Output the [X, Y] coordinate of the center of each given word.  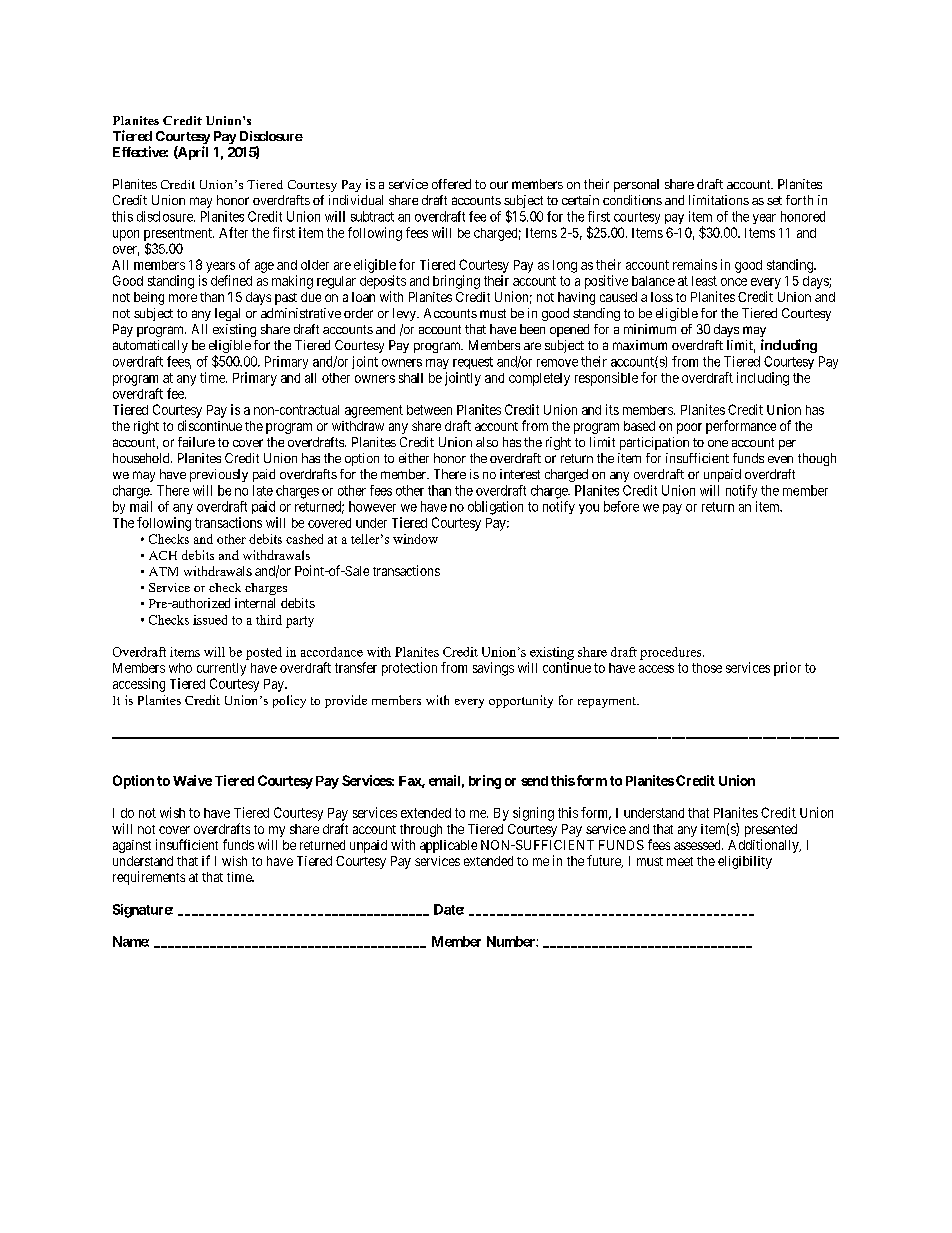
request [473, 363]
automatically [150, 346]
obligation [495, 508]
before [621, 506]
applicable [448, 846]
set [774, 200]
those [707, 668]
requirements [149, 878]
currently [221, 669]
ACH [163, 555]
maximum [640, 345]
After [233, 232]
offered [451, 184]
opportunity [521, 701]
